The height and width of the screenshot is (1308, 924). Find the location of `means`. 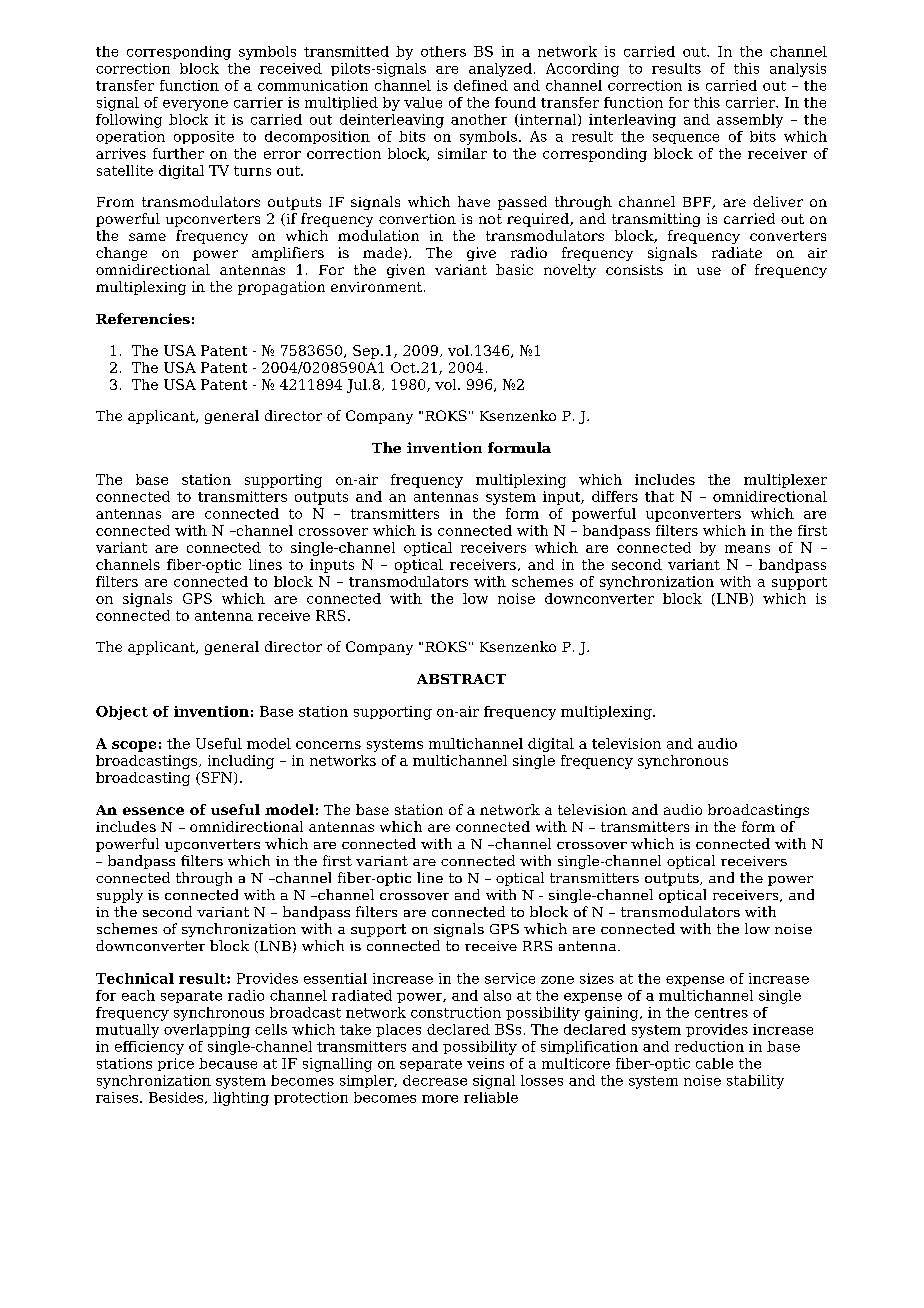

means is located at coordinates (747, 549).
